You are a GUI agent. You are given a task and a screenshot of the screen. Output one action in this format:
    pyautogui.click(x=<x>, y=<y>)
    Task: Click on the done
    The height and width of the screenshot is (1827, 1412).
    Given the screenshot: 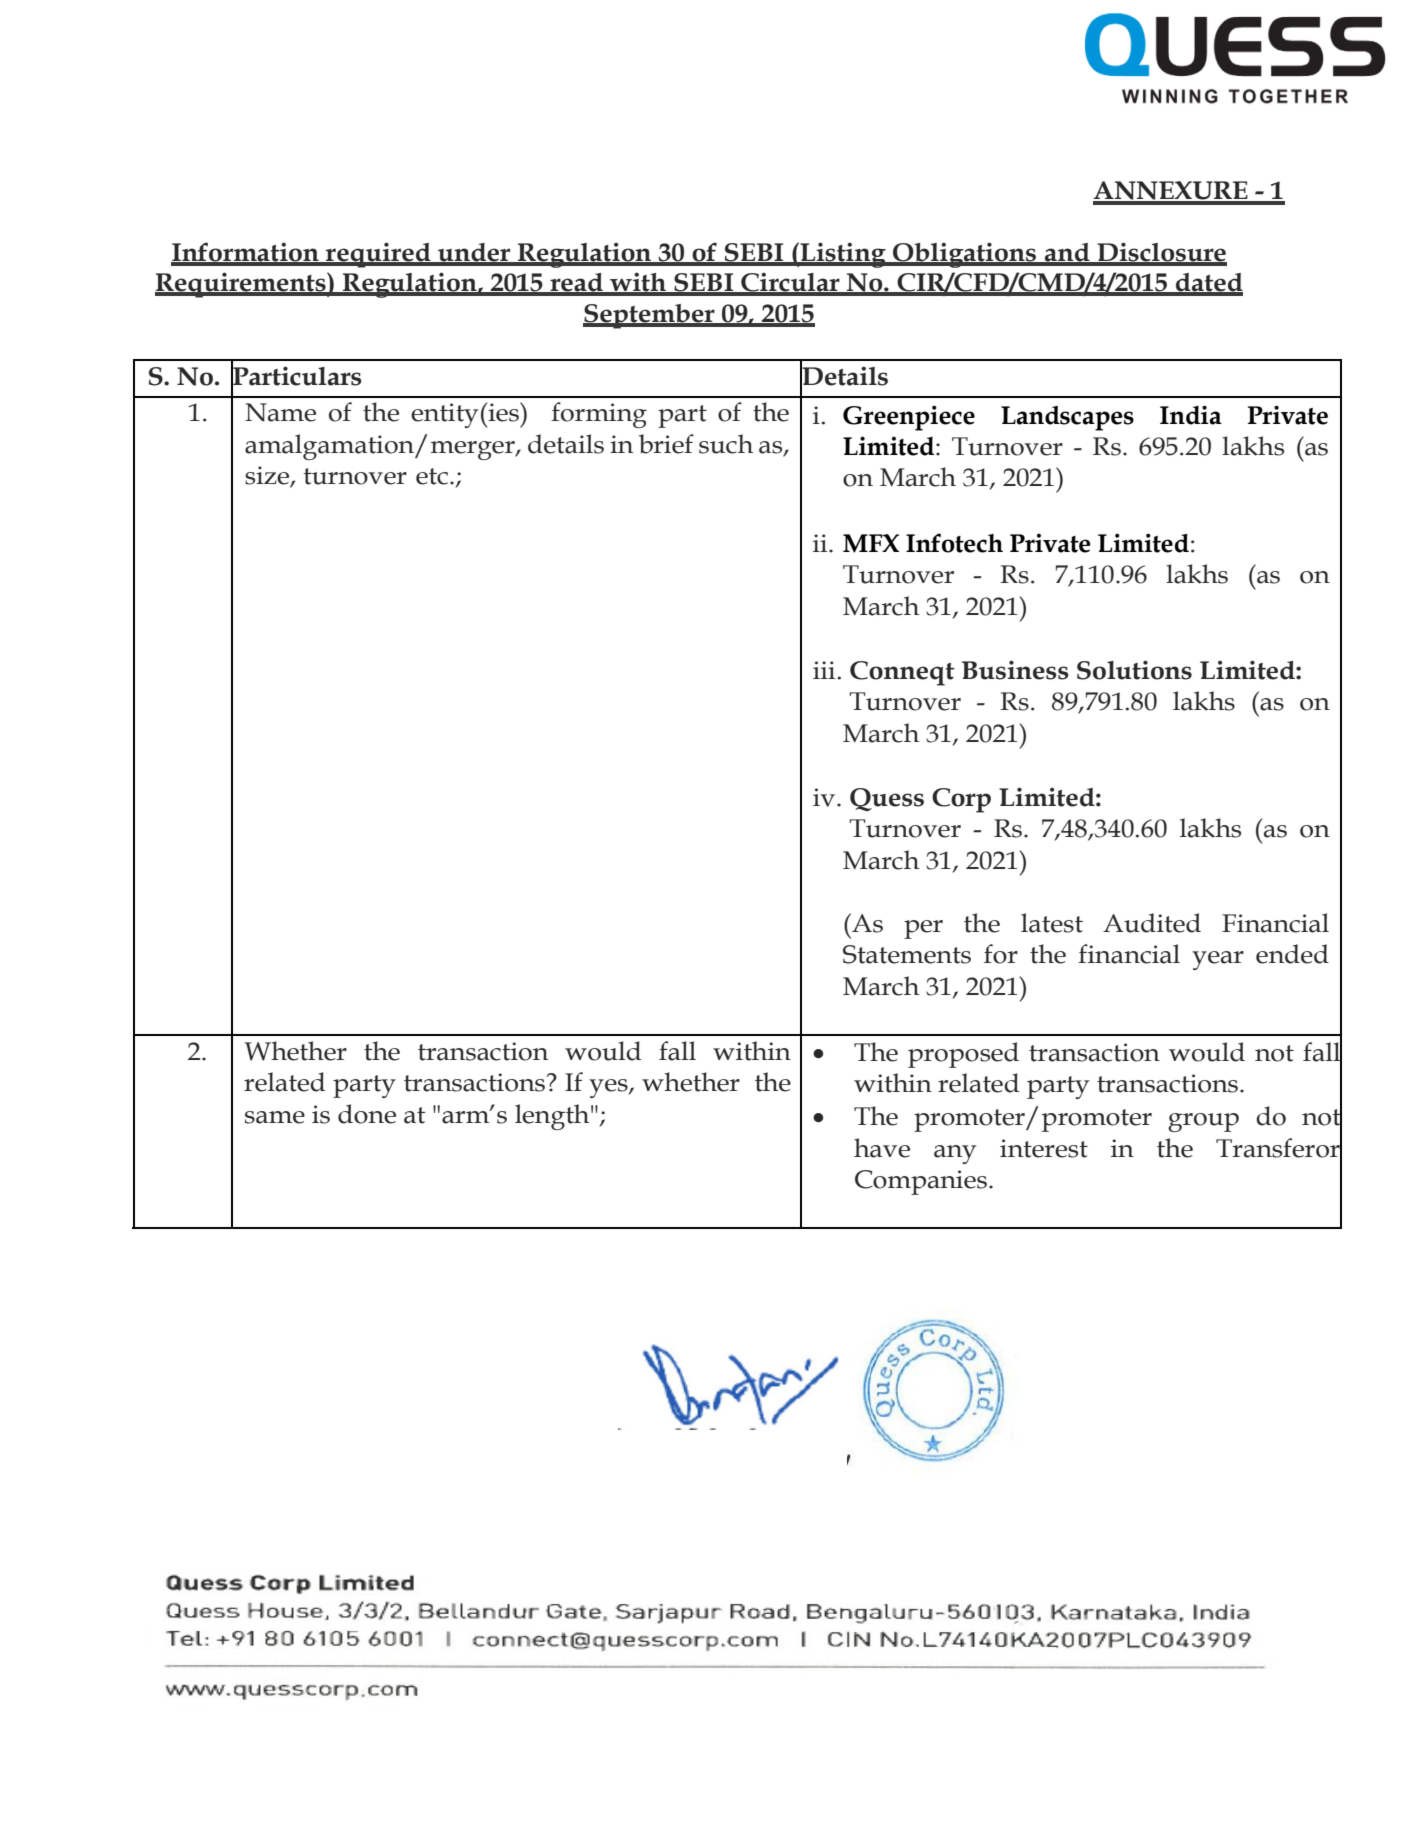 What is the action you would take?
    pyautogui.click(x=367, y=1114)
